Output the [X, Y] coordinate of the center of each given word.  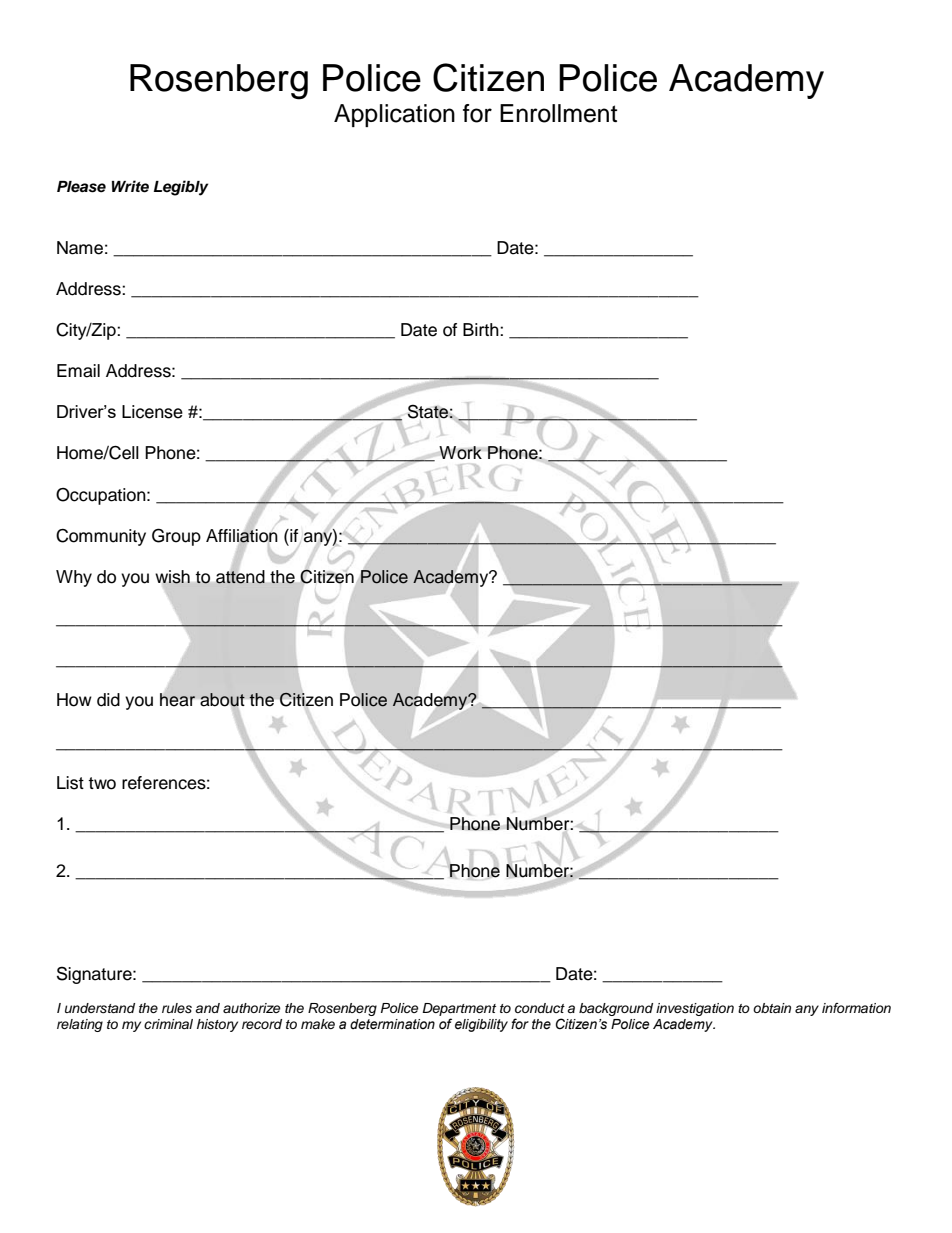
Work [460, 453]
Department [459, 1009]
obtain [772, 1008]
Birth [482, 329]
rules [177, 1008]
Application [394, 115]
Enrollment [558, 113]
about [222, 700]
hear [178, 700]
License [152, 412]
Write [130, 186]
